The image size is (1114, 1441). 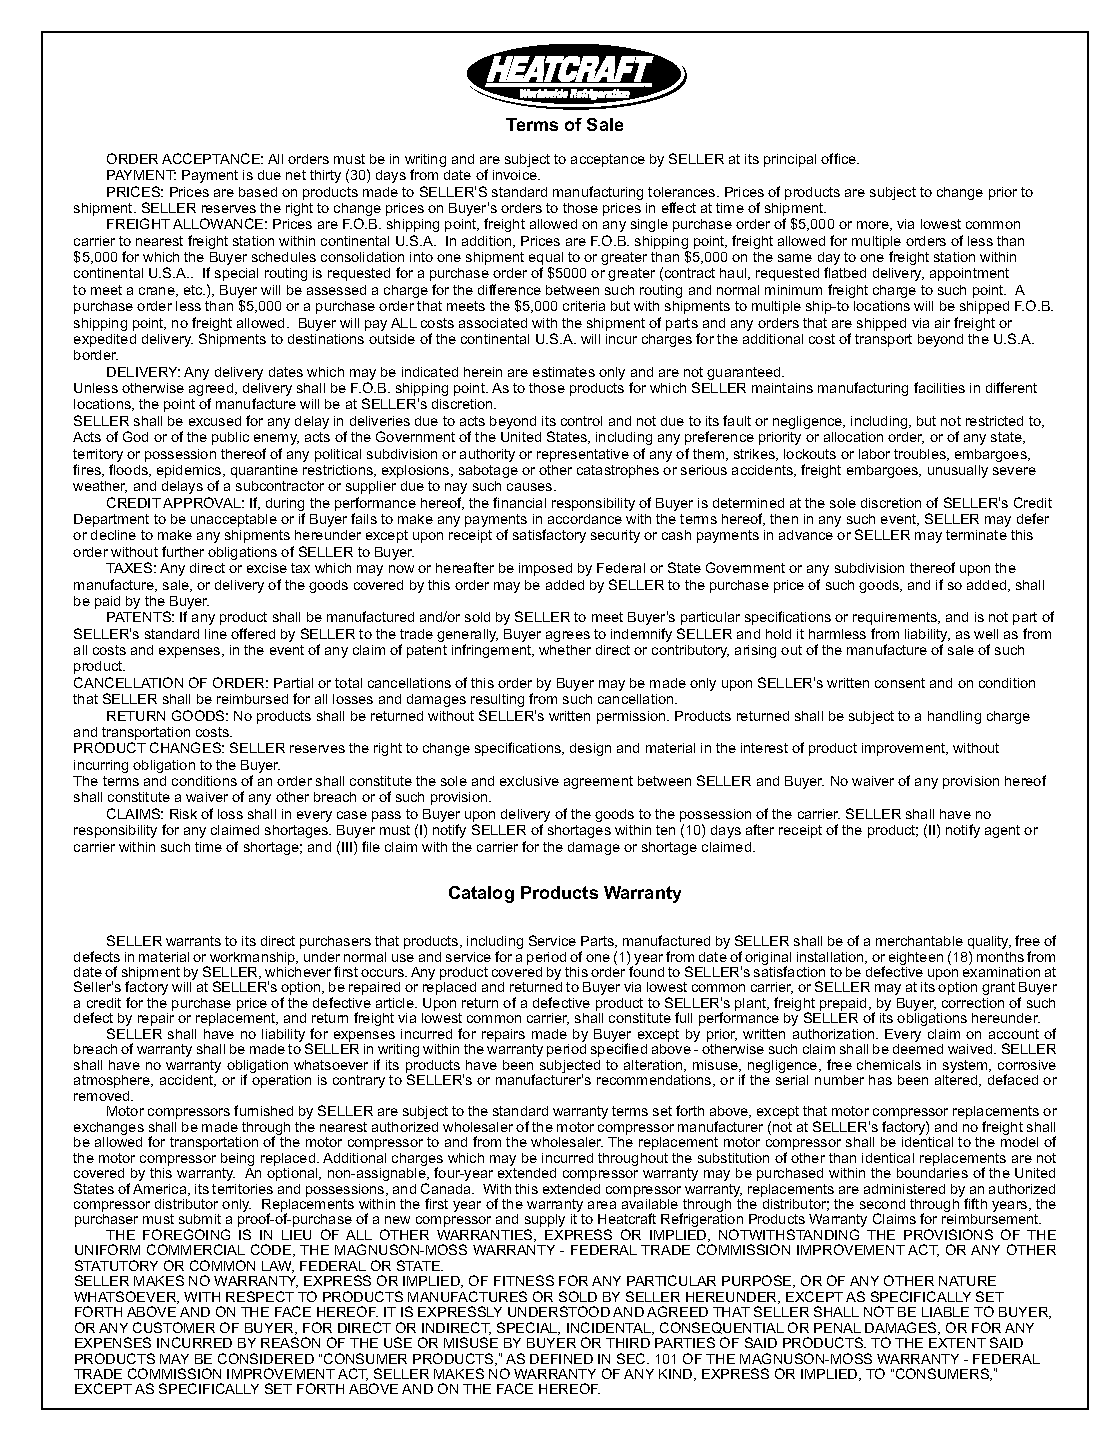 What do you see at coordinates (516, 175) in the screenshot?
I see `invoice` at bounding box center [516, 175].
